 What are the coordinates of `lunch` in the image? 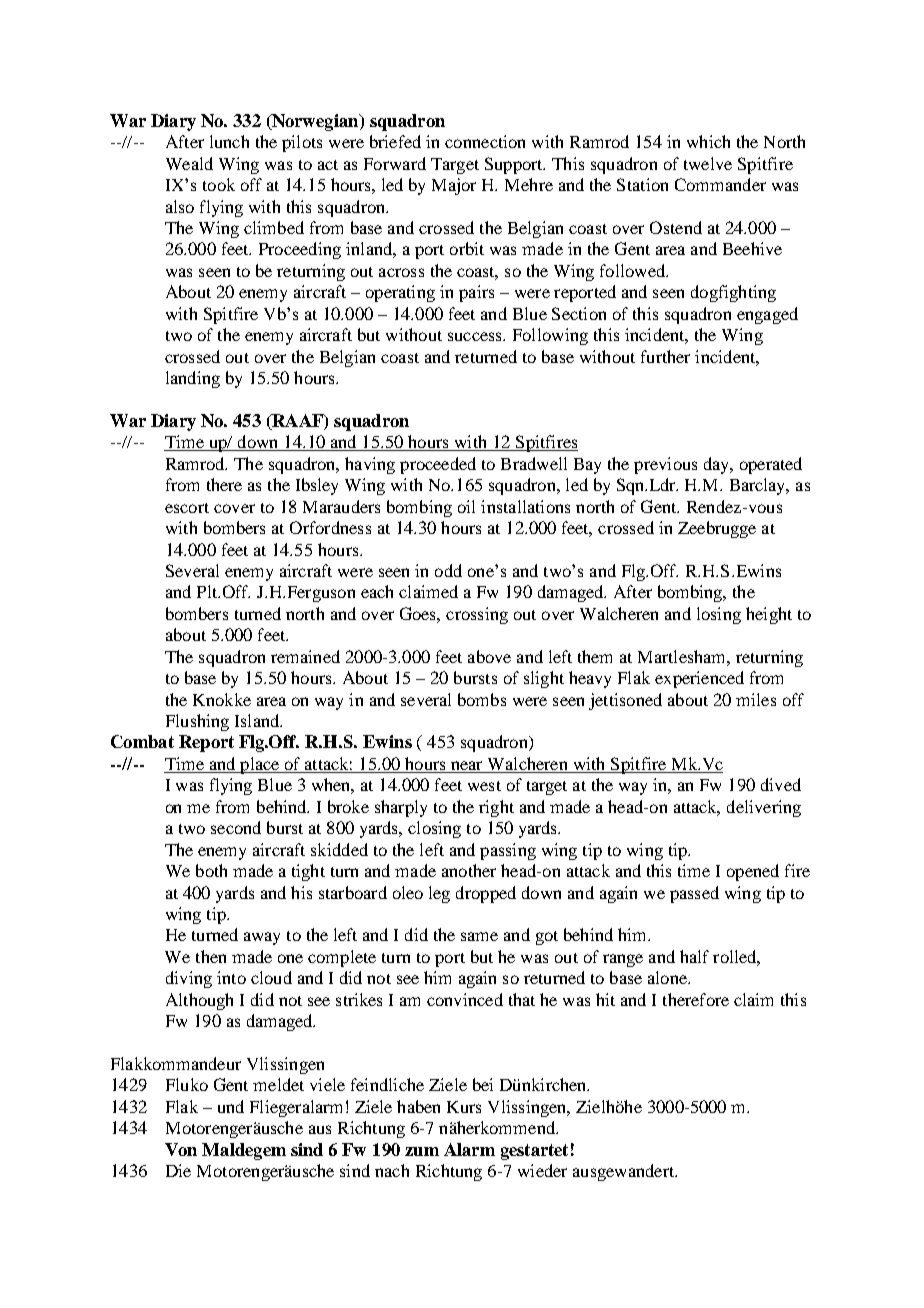 It's located at (229, 141).
